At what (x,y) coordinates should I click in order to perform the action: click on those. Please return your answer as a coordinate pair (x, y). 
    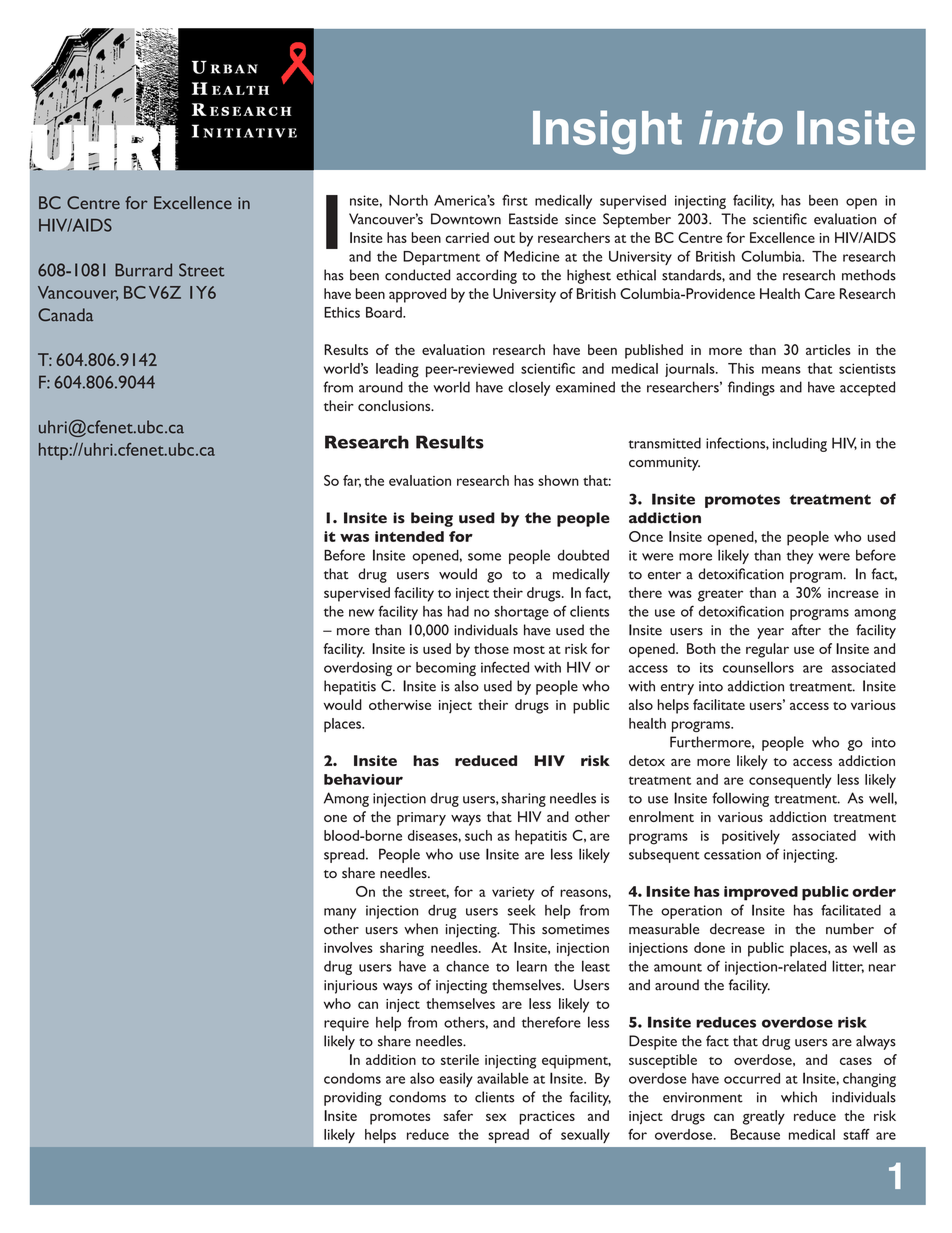
    Looking at the image, I should click on (491, 648).
